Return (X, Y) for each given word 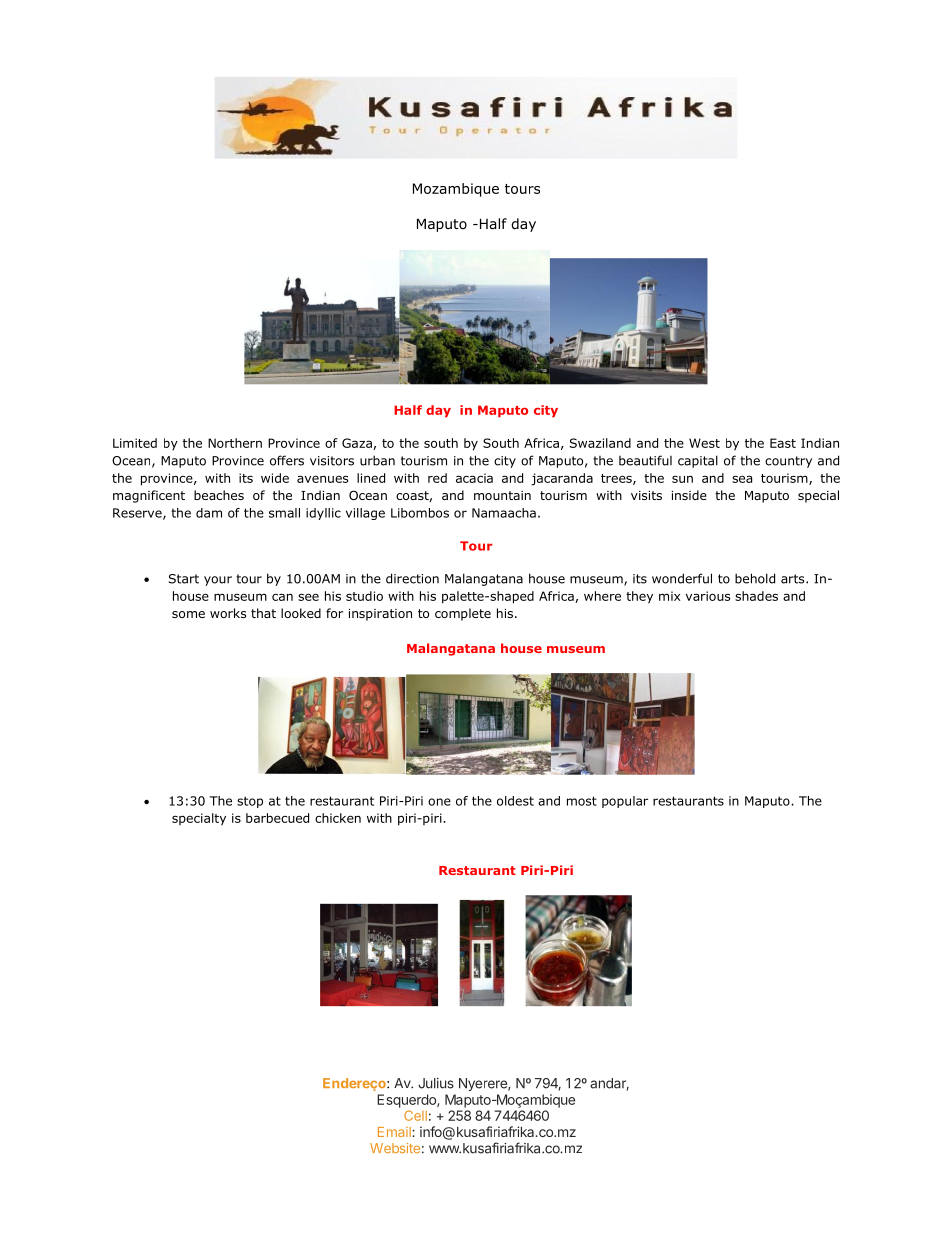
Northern (235, 443)
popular (625, 802)
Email (395, 1132)
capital (698, 461)
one (439, 802)
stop (250, 802)
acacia (474, 478)
